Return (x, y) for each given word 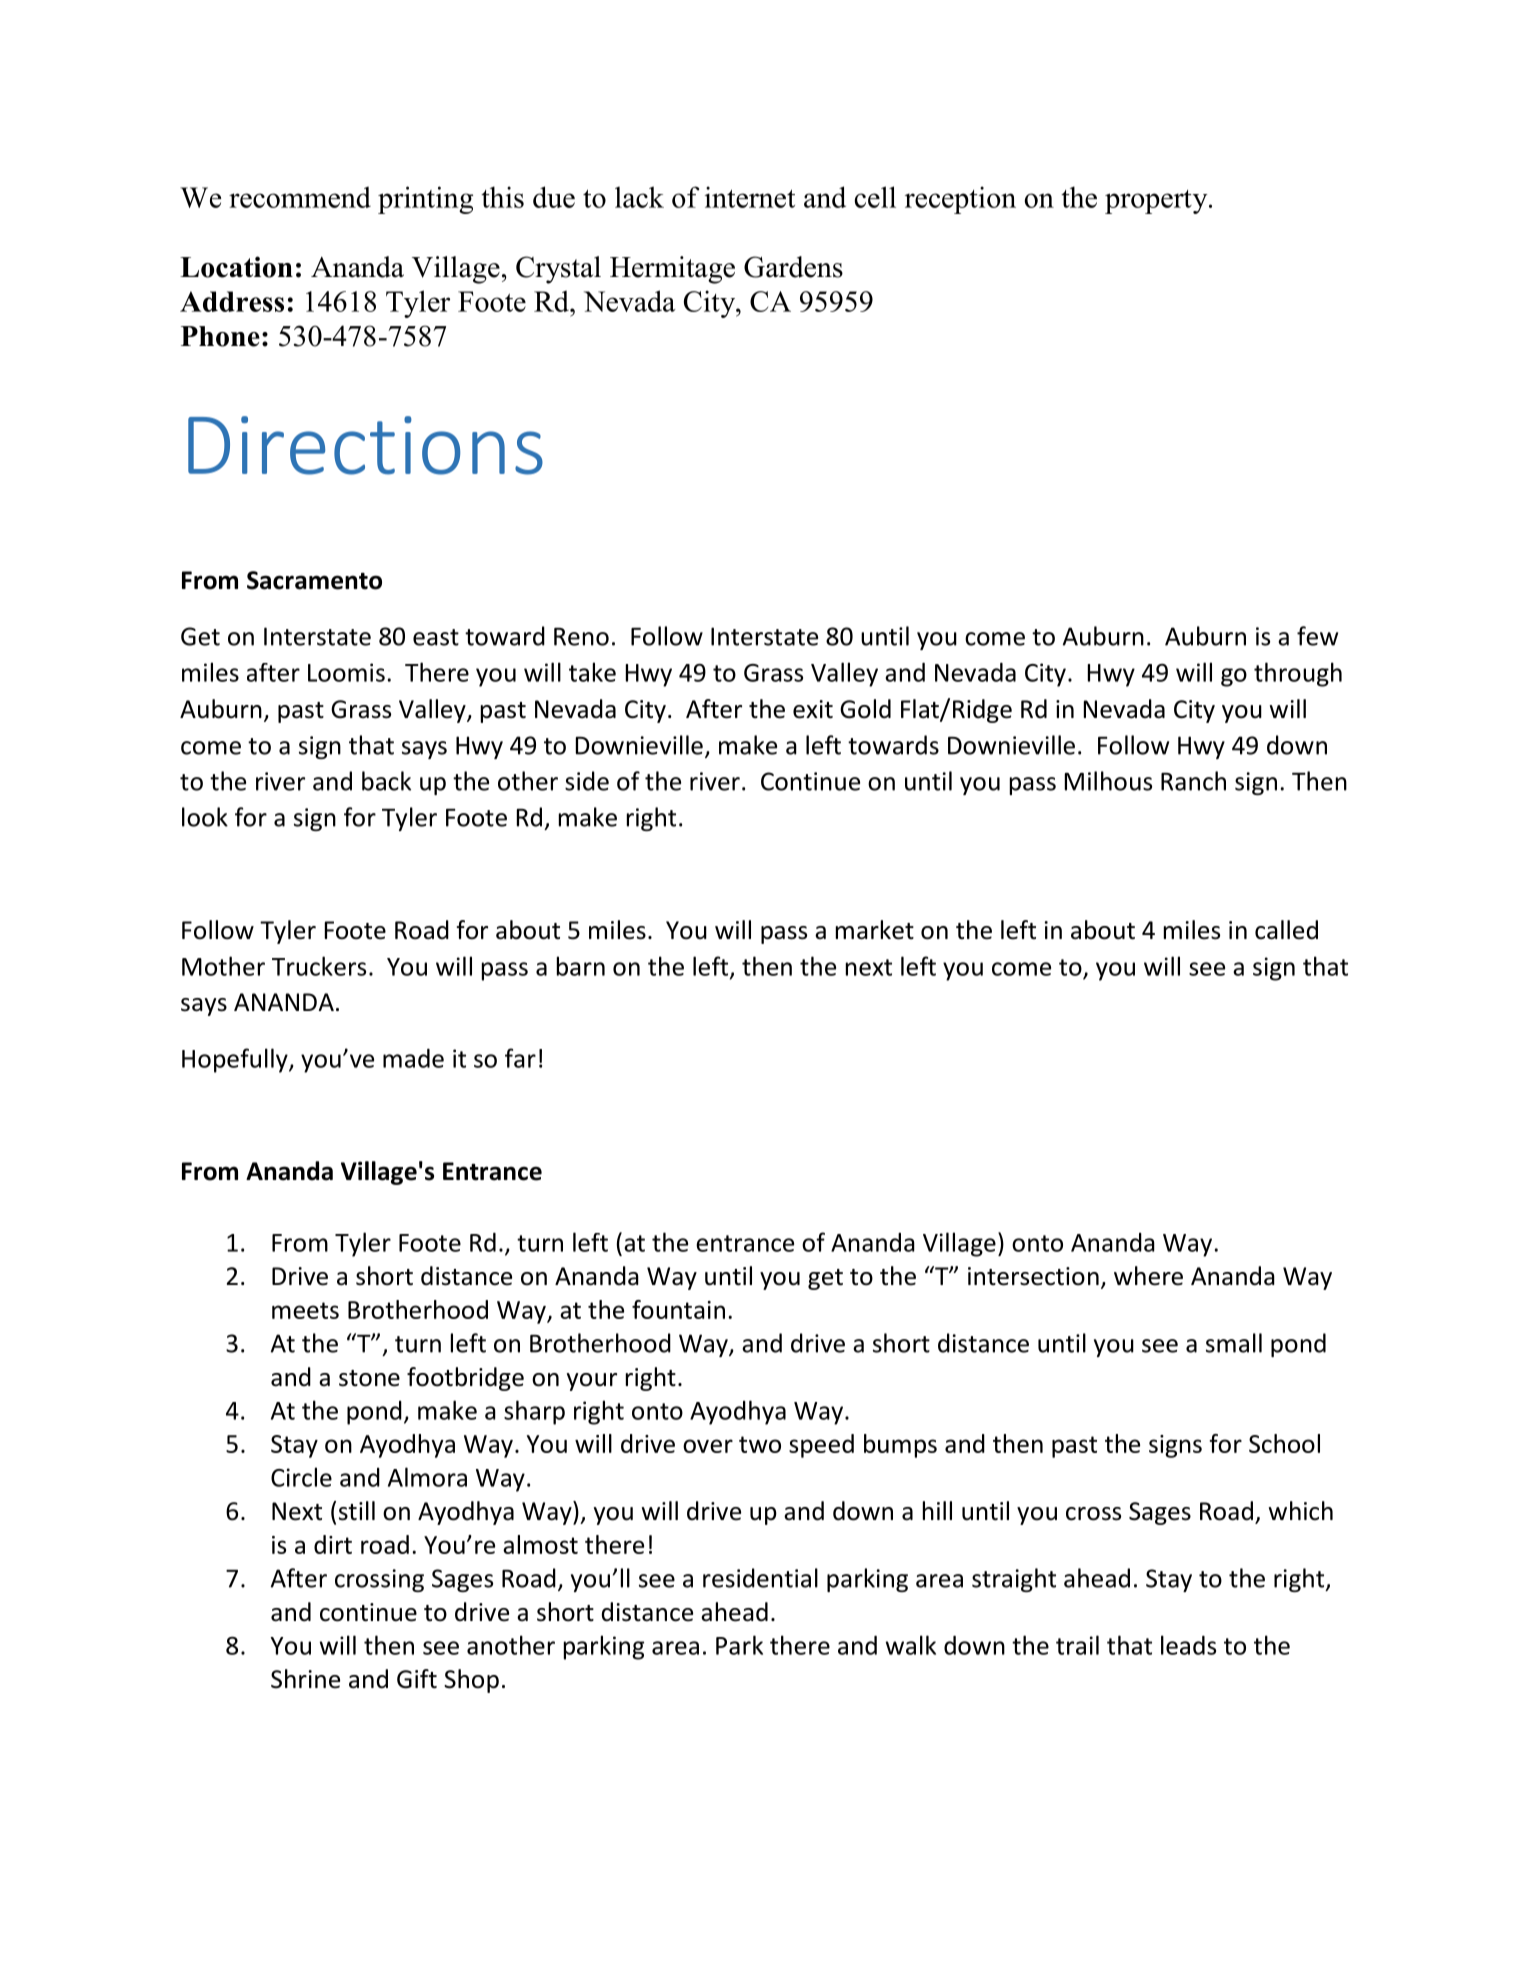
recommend (300, 197)
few (1317, 636)
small (1234, 1343)
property (1157, 202)
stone (369, 1378)
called (1286, 930)
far (520, 1058)
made (413, 1058)
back (386, 781)
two (760, 1444)
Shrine (305, 1679)
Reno (581, 637)
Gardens (793, 267)
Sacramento (314, 580)
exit (813, 709)
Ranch (1193, 781)
